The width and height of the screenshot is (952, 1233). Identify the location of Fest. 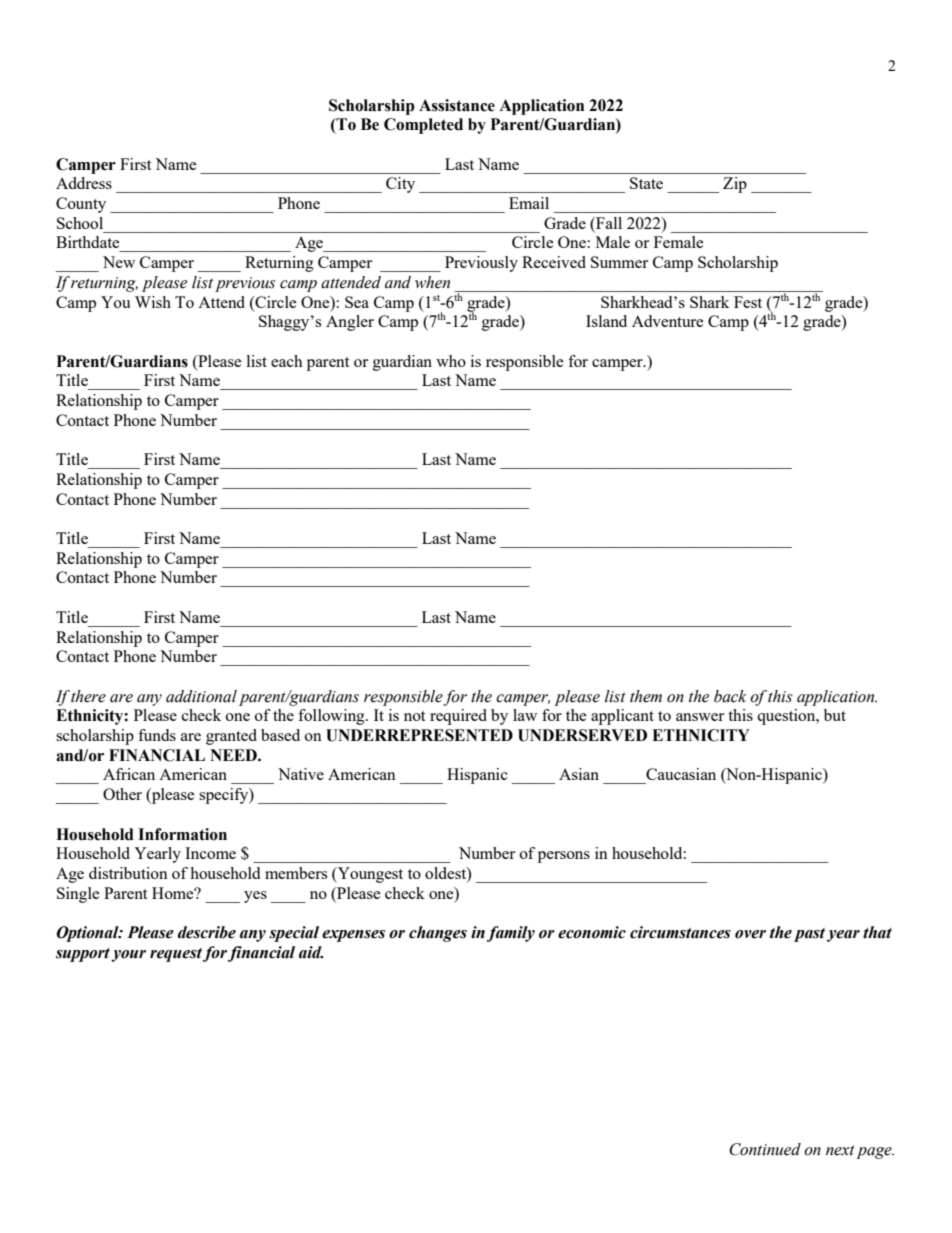
(748, 302).
